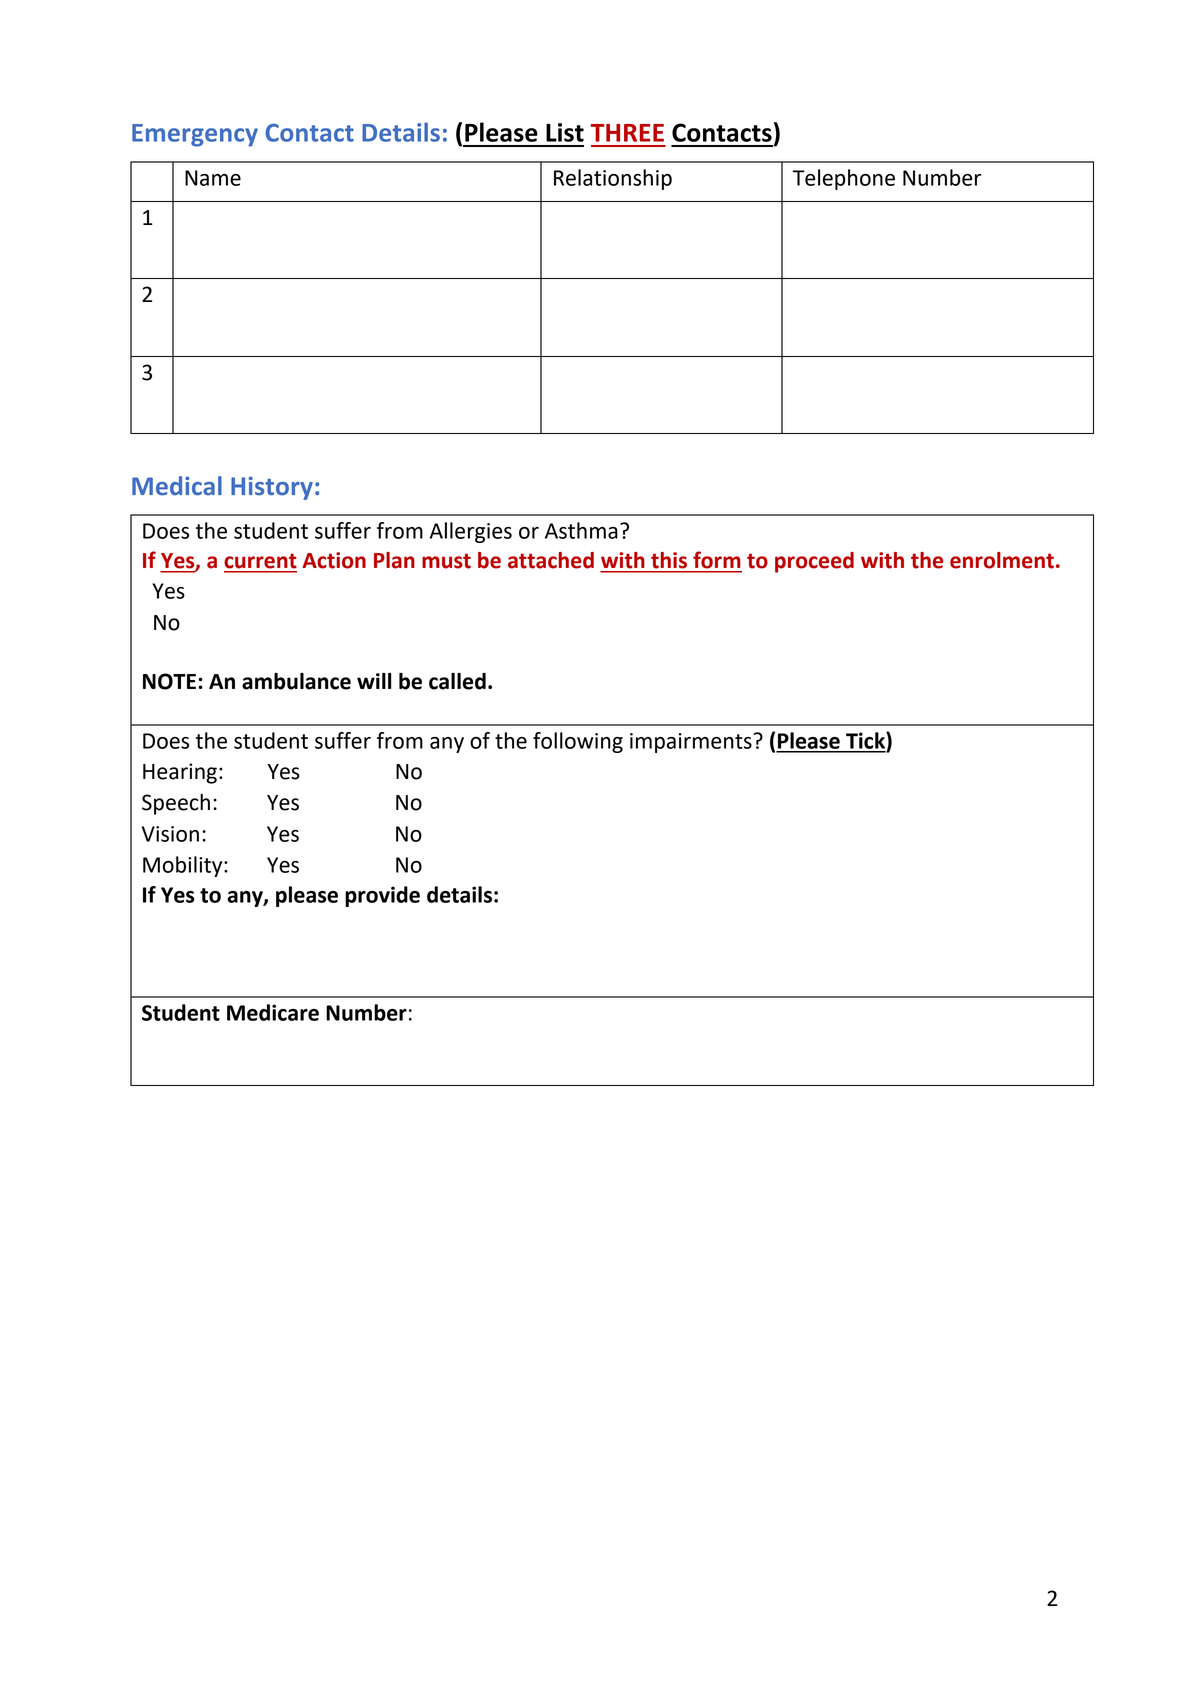 This screenshot has width=1189, height=1683. Describe the element at coordinates (273, 1012) in the screenshot. I see `Medicare` at that location.
